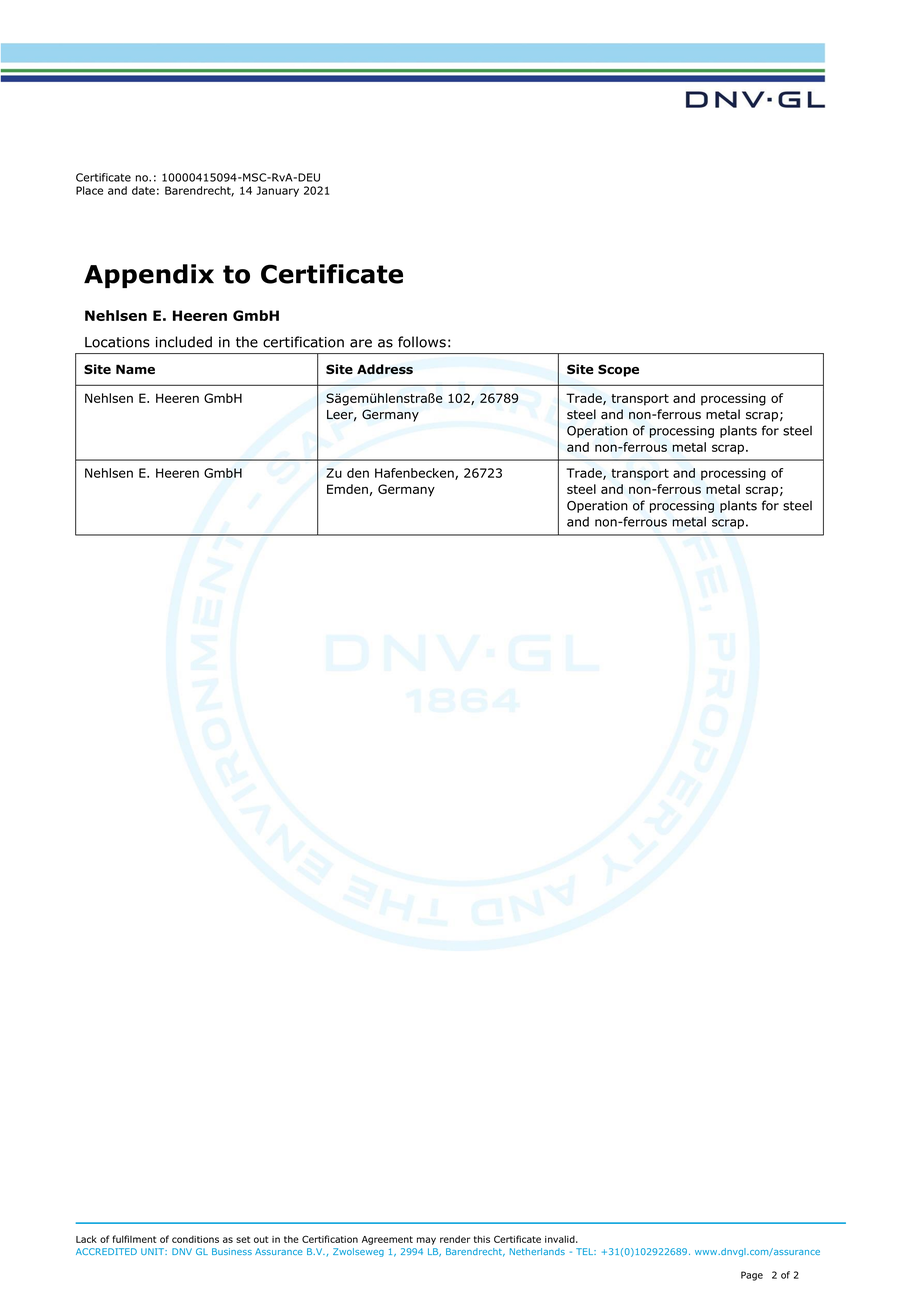 This screenshot has width=924, height=1308. I want to click on Scope, so click(618, 370).
